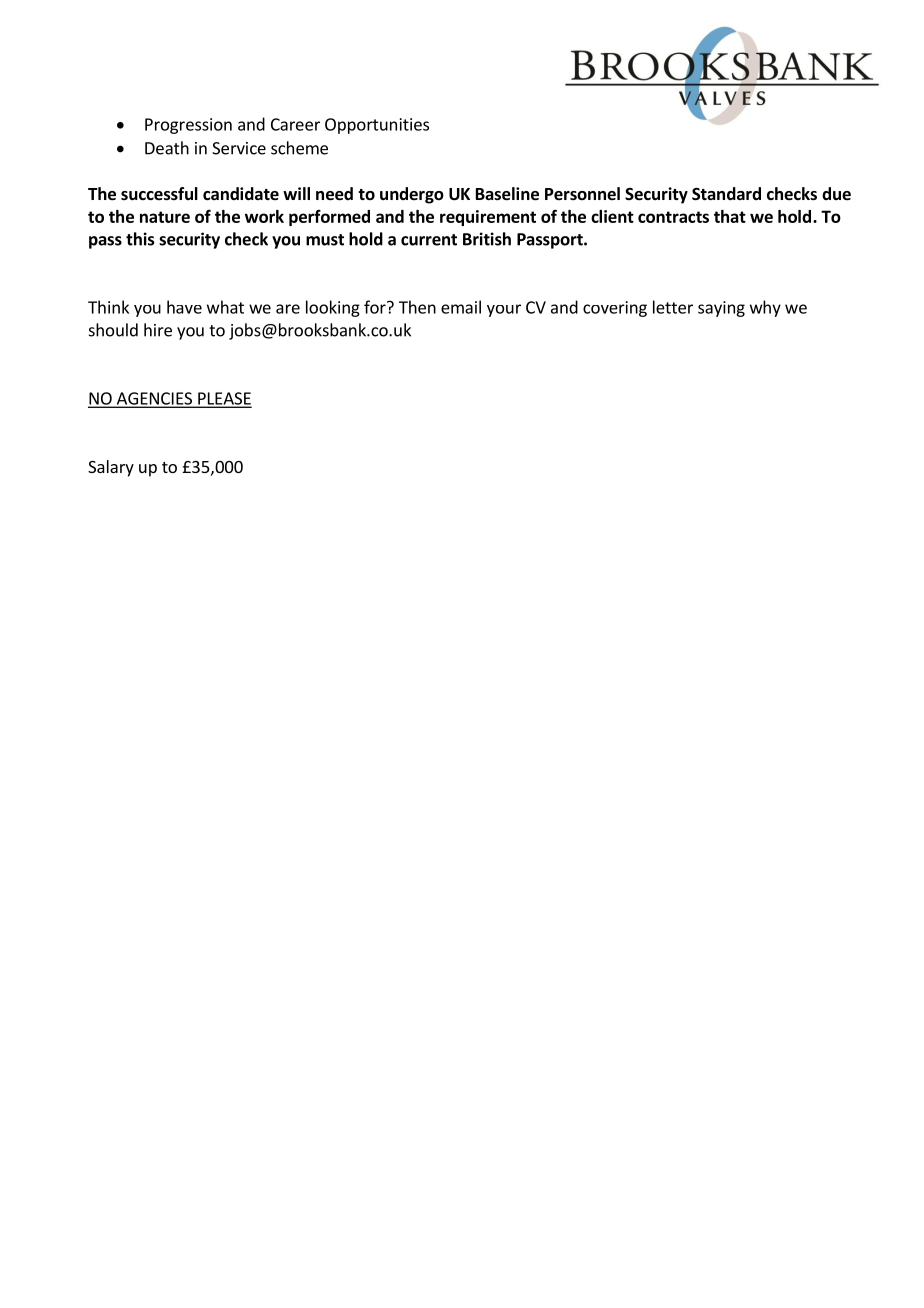 This screenshot has height=1308, width=924. Describe the element at coordinates (154, 399) in the screenshot. I see `AGENCIES` at that location.
